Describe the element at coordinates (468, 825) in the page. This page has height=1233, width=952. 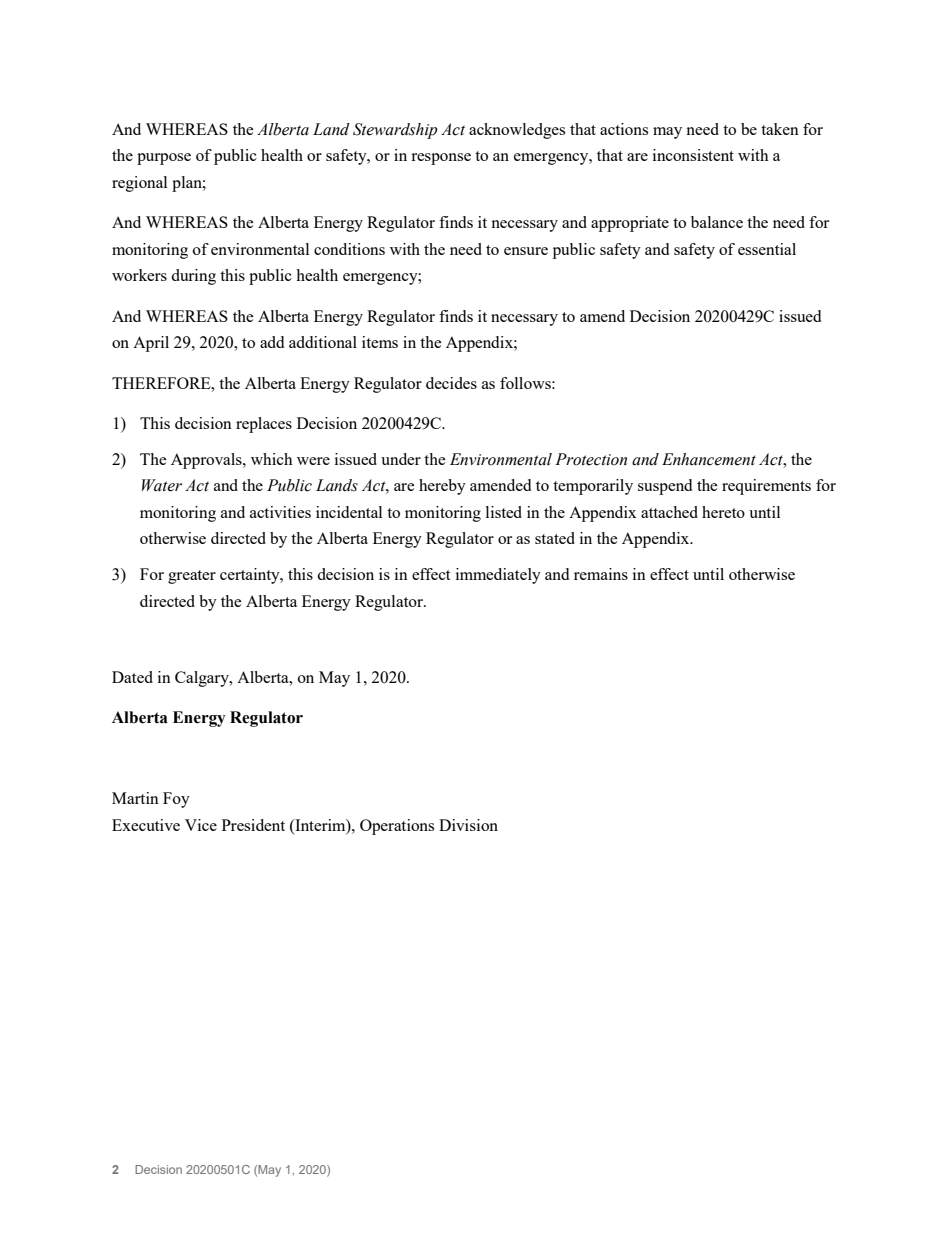
I see `Division` at that location.
